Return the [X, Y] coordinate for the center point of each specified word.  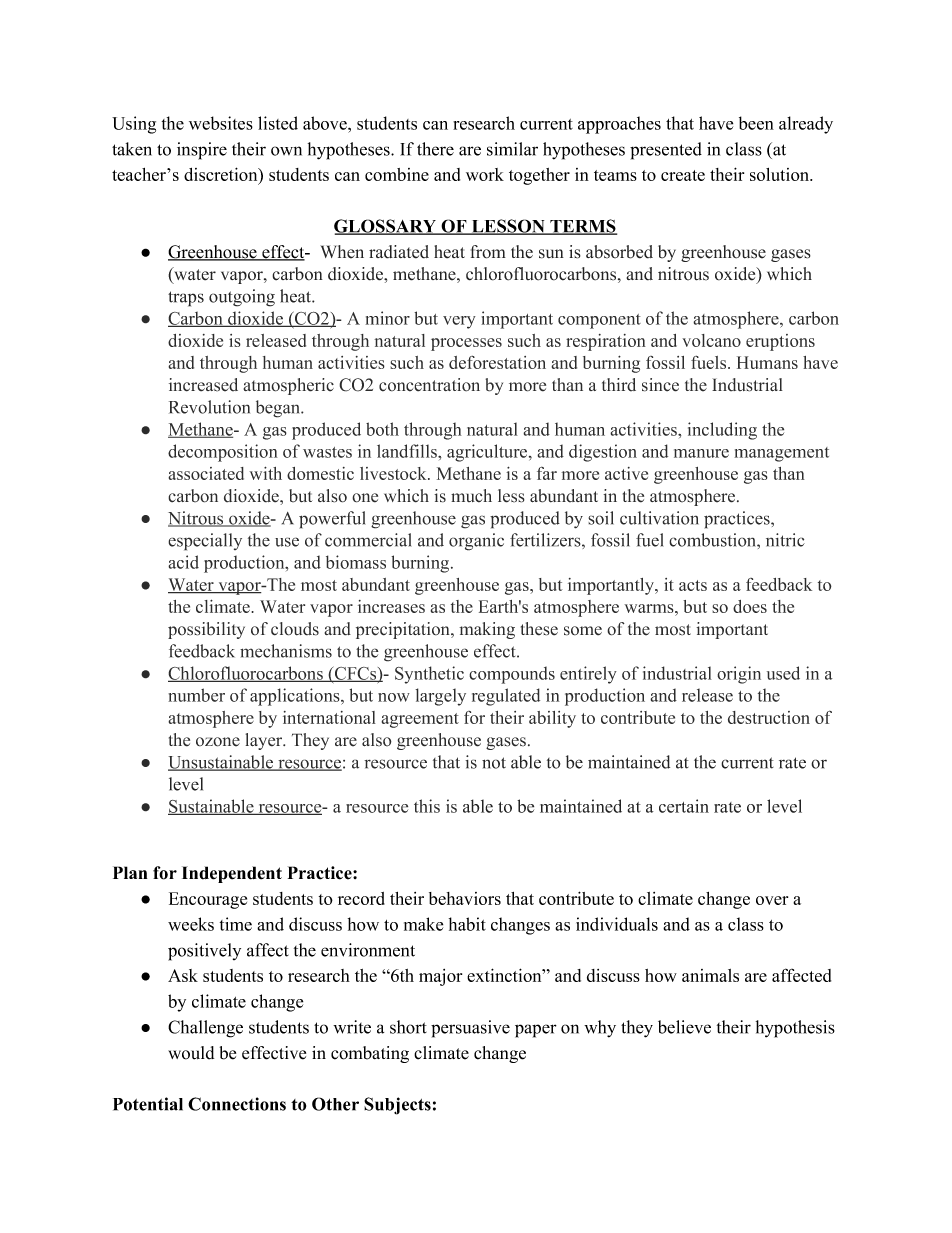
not [494, 763]
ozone [218, 742]
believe [684, 1027]
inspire [202, 151]
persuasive [470, 1029]
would [191, 1053]
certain [684, 806]
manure [701, 453]
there [435, 149]
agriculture [487, 453]
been [756, 123]
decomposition [223, 453]
